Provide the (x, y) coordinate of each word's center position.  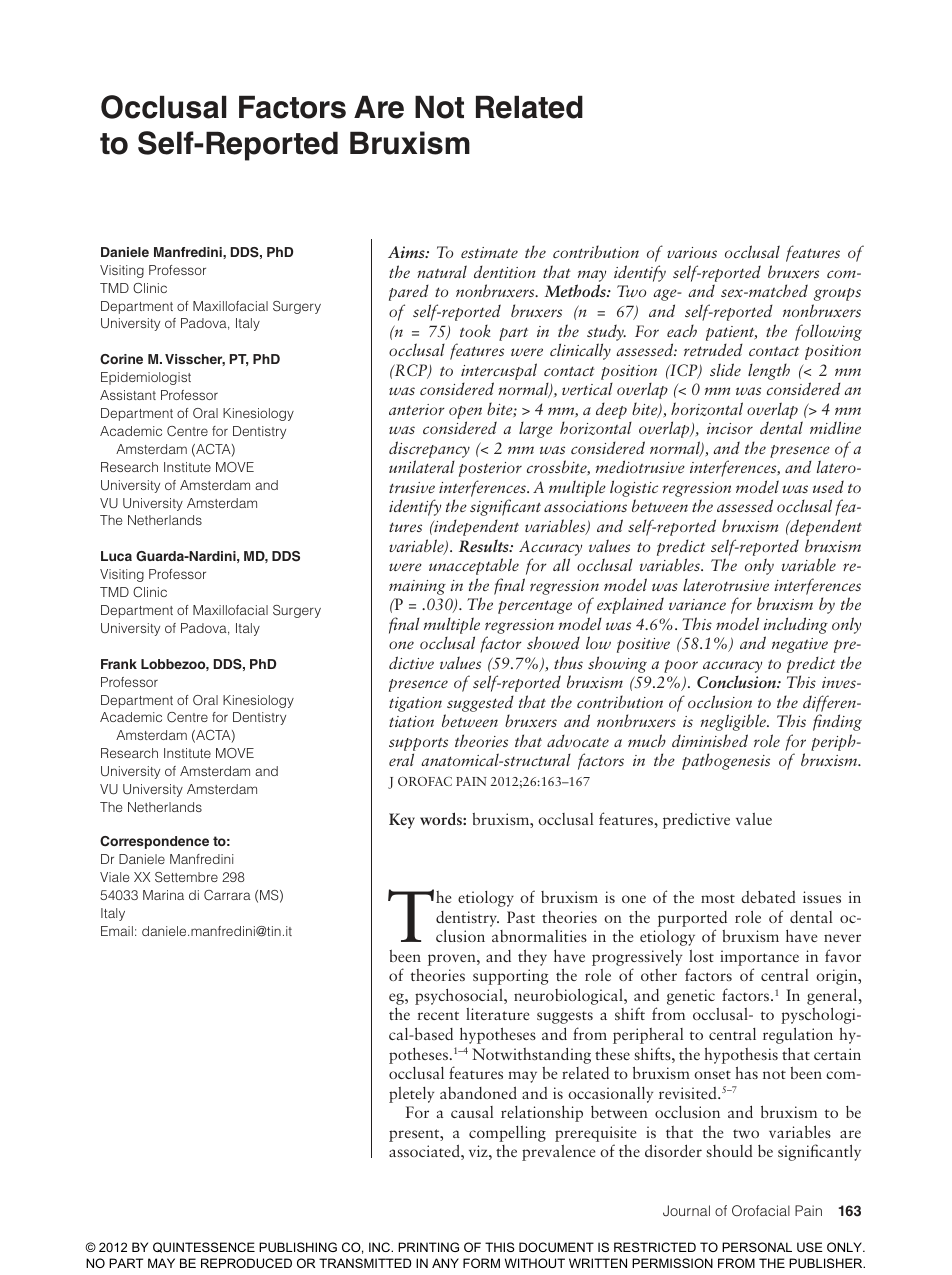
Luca (116, 556)
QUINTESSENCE (204, 1247)
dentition (505, 272)
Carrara (227, 895)
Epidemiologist (146, 378)
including (795, 625)
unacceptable (474, 566)
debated (768, 897)
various (692, 252)
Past (521, 917)
